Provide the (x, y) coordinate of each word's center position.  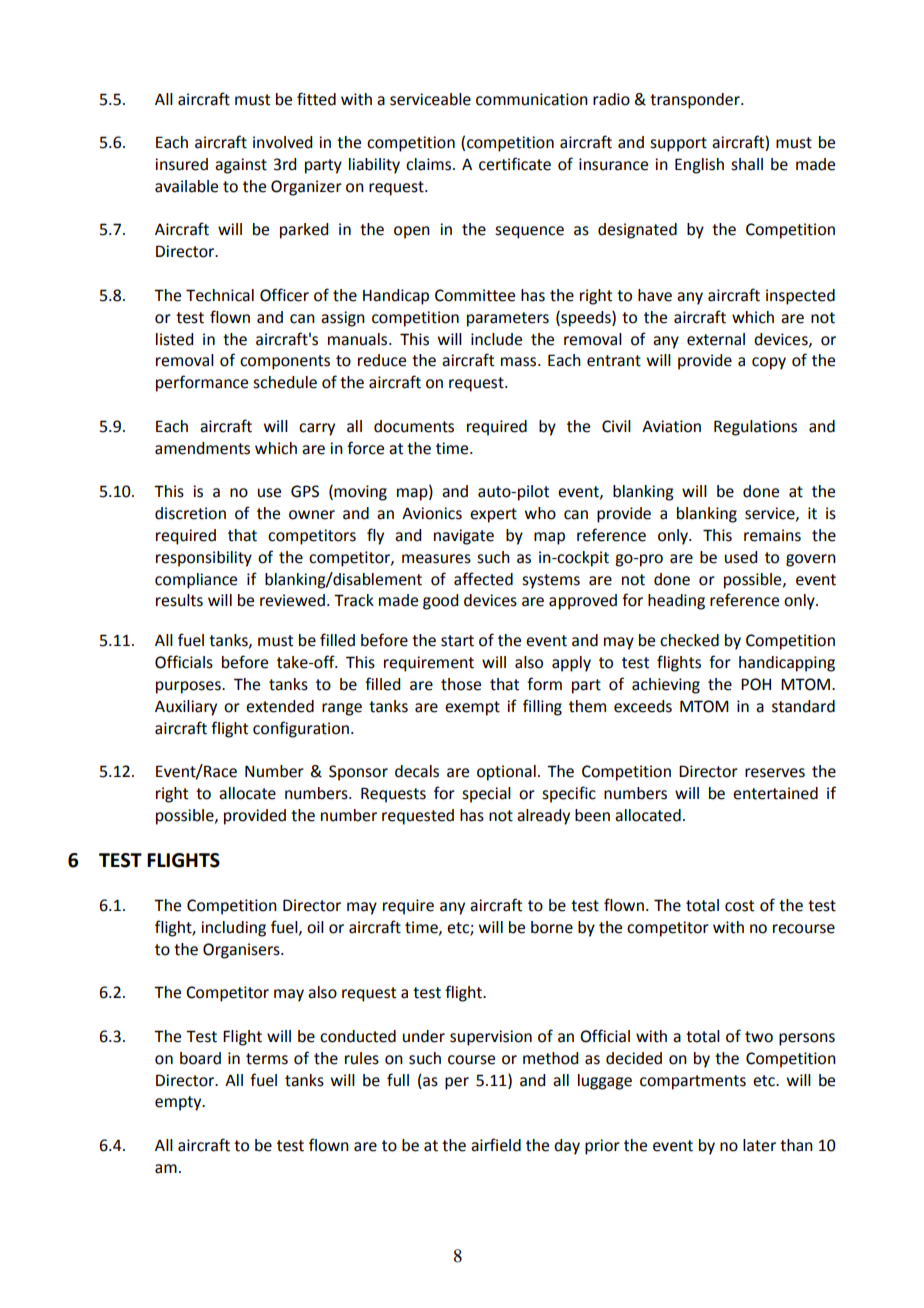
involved (282, 142)
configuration (302, 729)
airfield (496, 1145)
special (486, 795)
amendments (202, 448)
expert (493, 515)
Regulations (755, 428)
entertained (775, 793)
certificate (515, 164)
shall (747, 164)
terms (267, 1059)
